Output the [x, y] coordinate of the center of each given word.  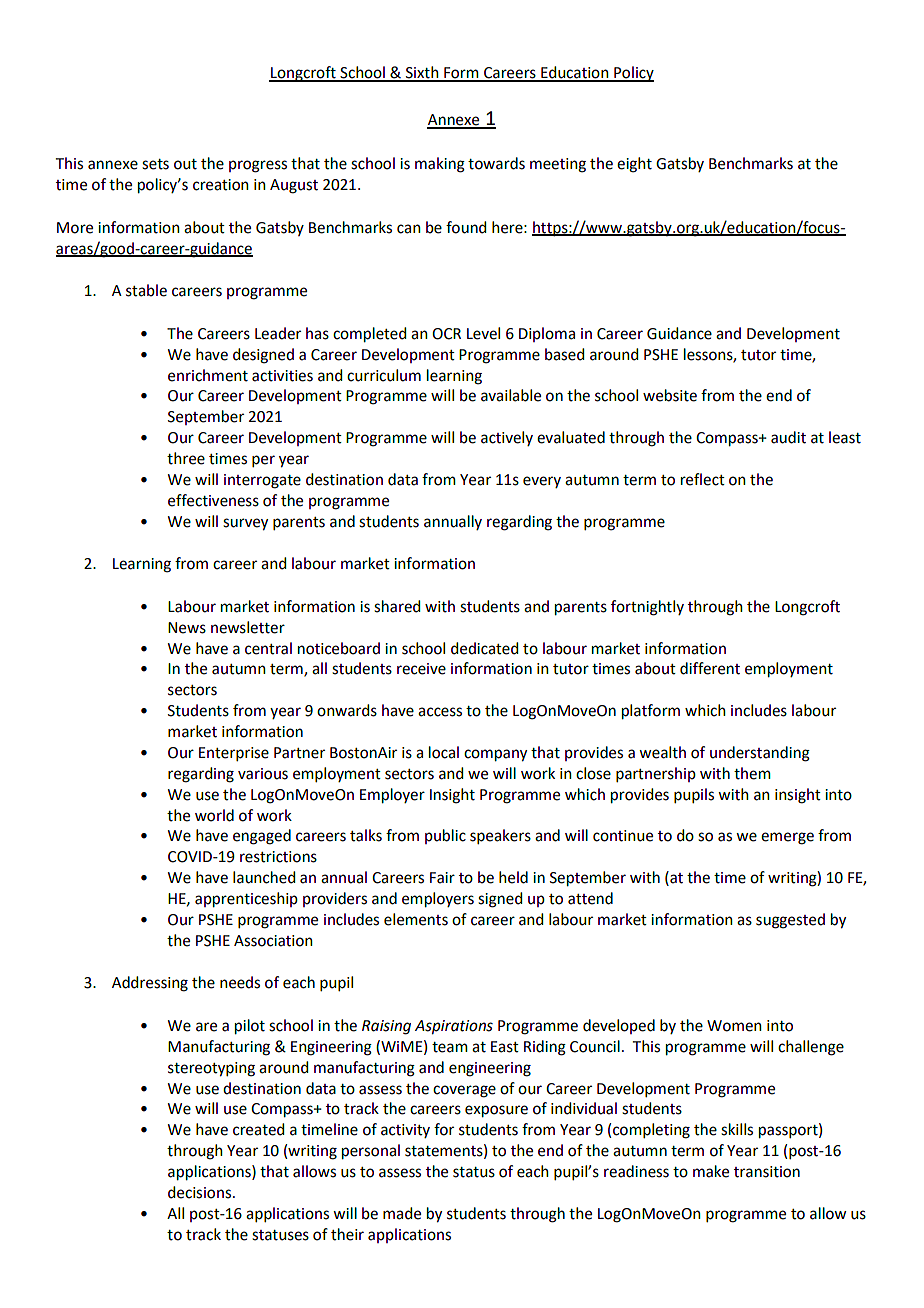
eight [634, 165]
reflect [703, 479]
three [186, 458]
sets [155, 164]
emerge [787, 838]
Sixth [422, 73]
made [402, 1213]
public [445, 836]
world [214, 815]
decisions [199, 1192]
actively [507, 438]
